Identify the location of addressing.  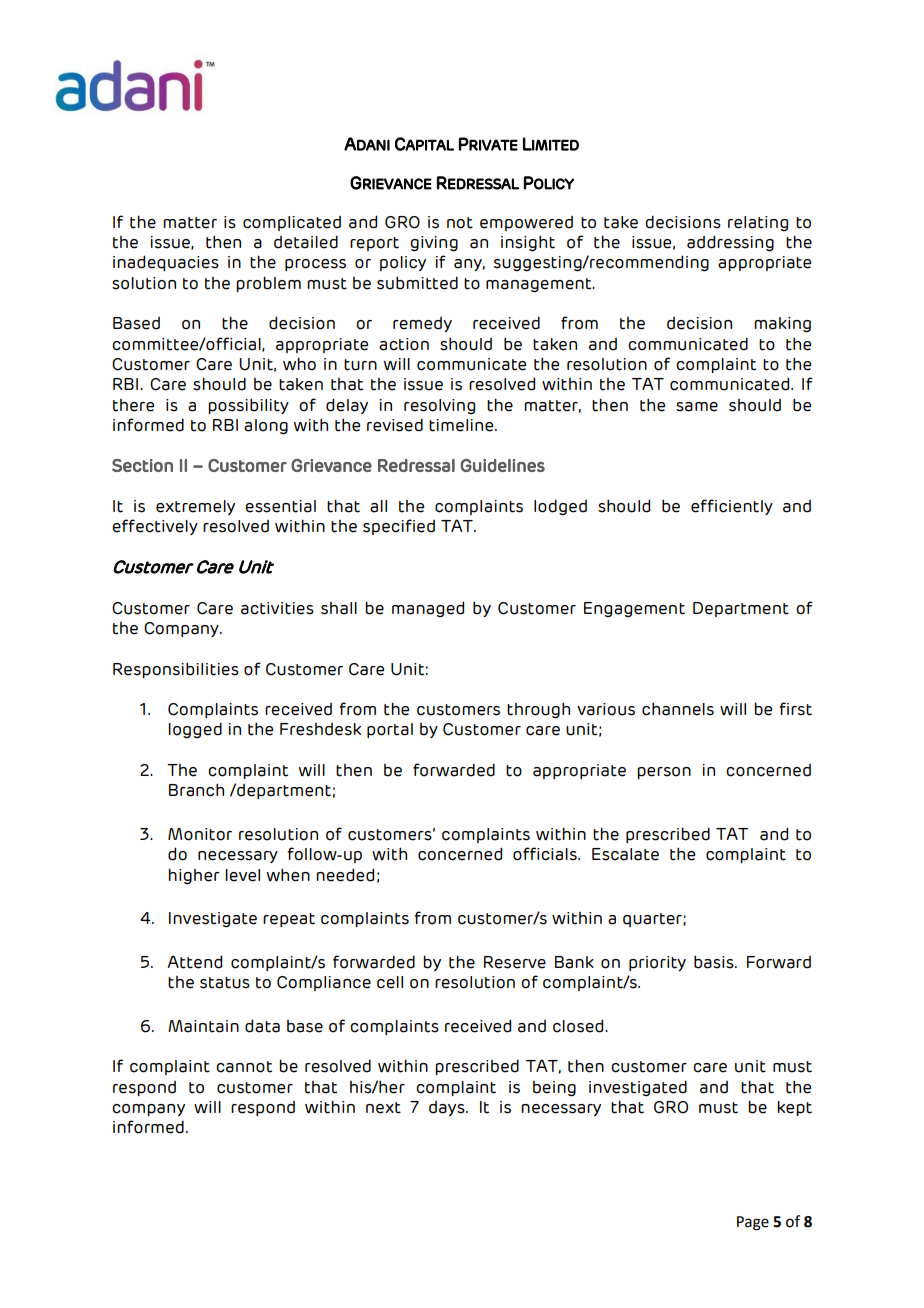
(730, 243).
